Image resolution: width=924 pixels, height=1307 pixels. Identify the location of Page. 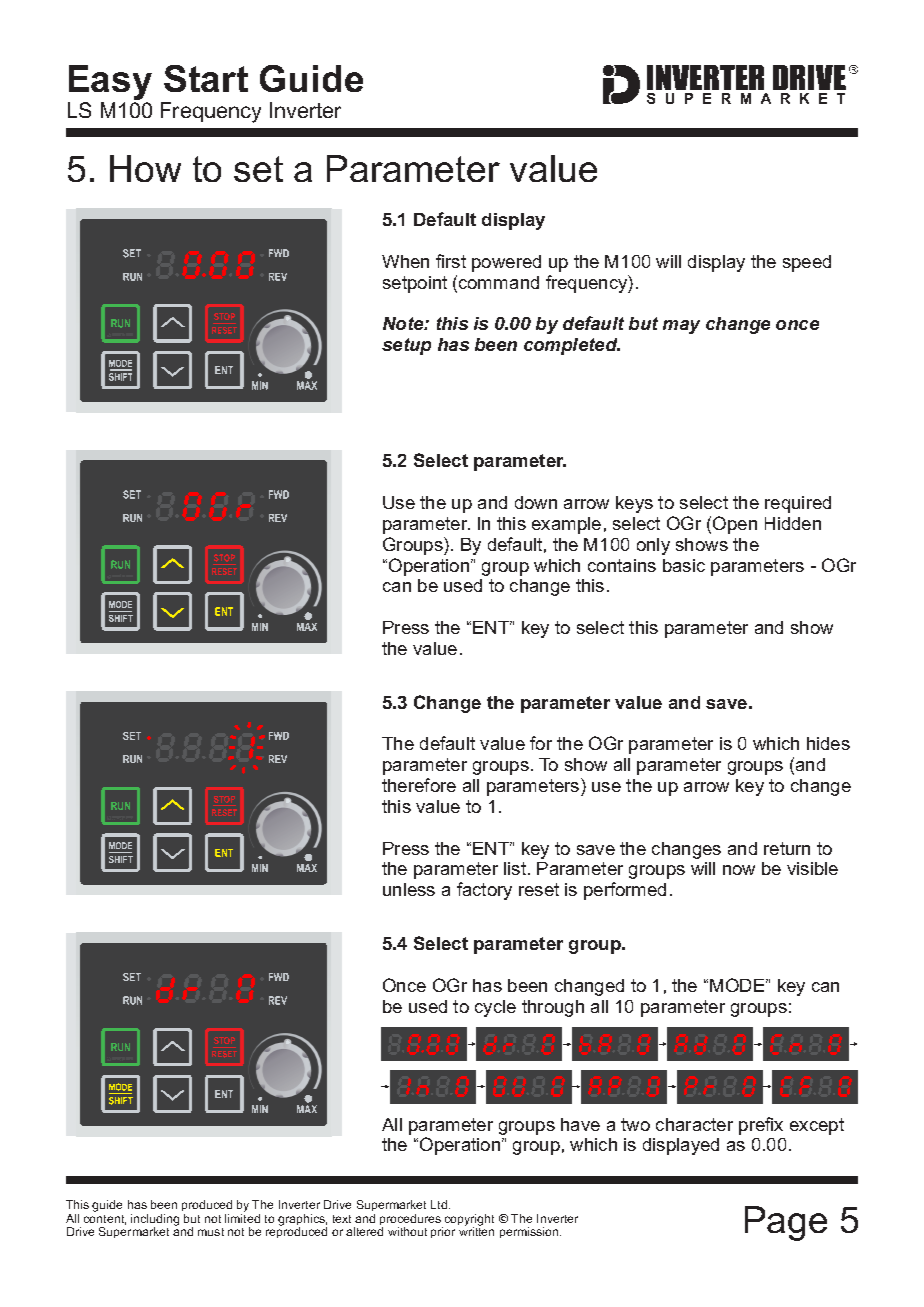
(786, 1223).
